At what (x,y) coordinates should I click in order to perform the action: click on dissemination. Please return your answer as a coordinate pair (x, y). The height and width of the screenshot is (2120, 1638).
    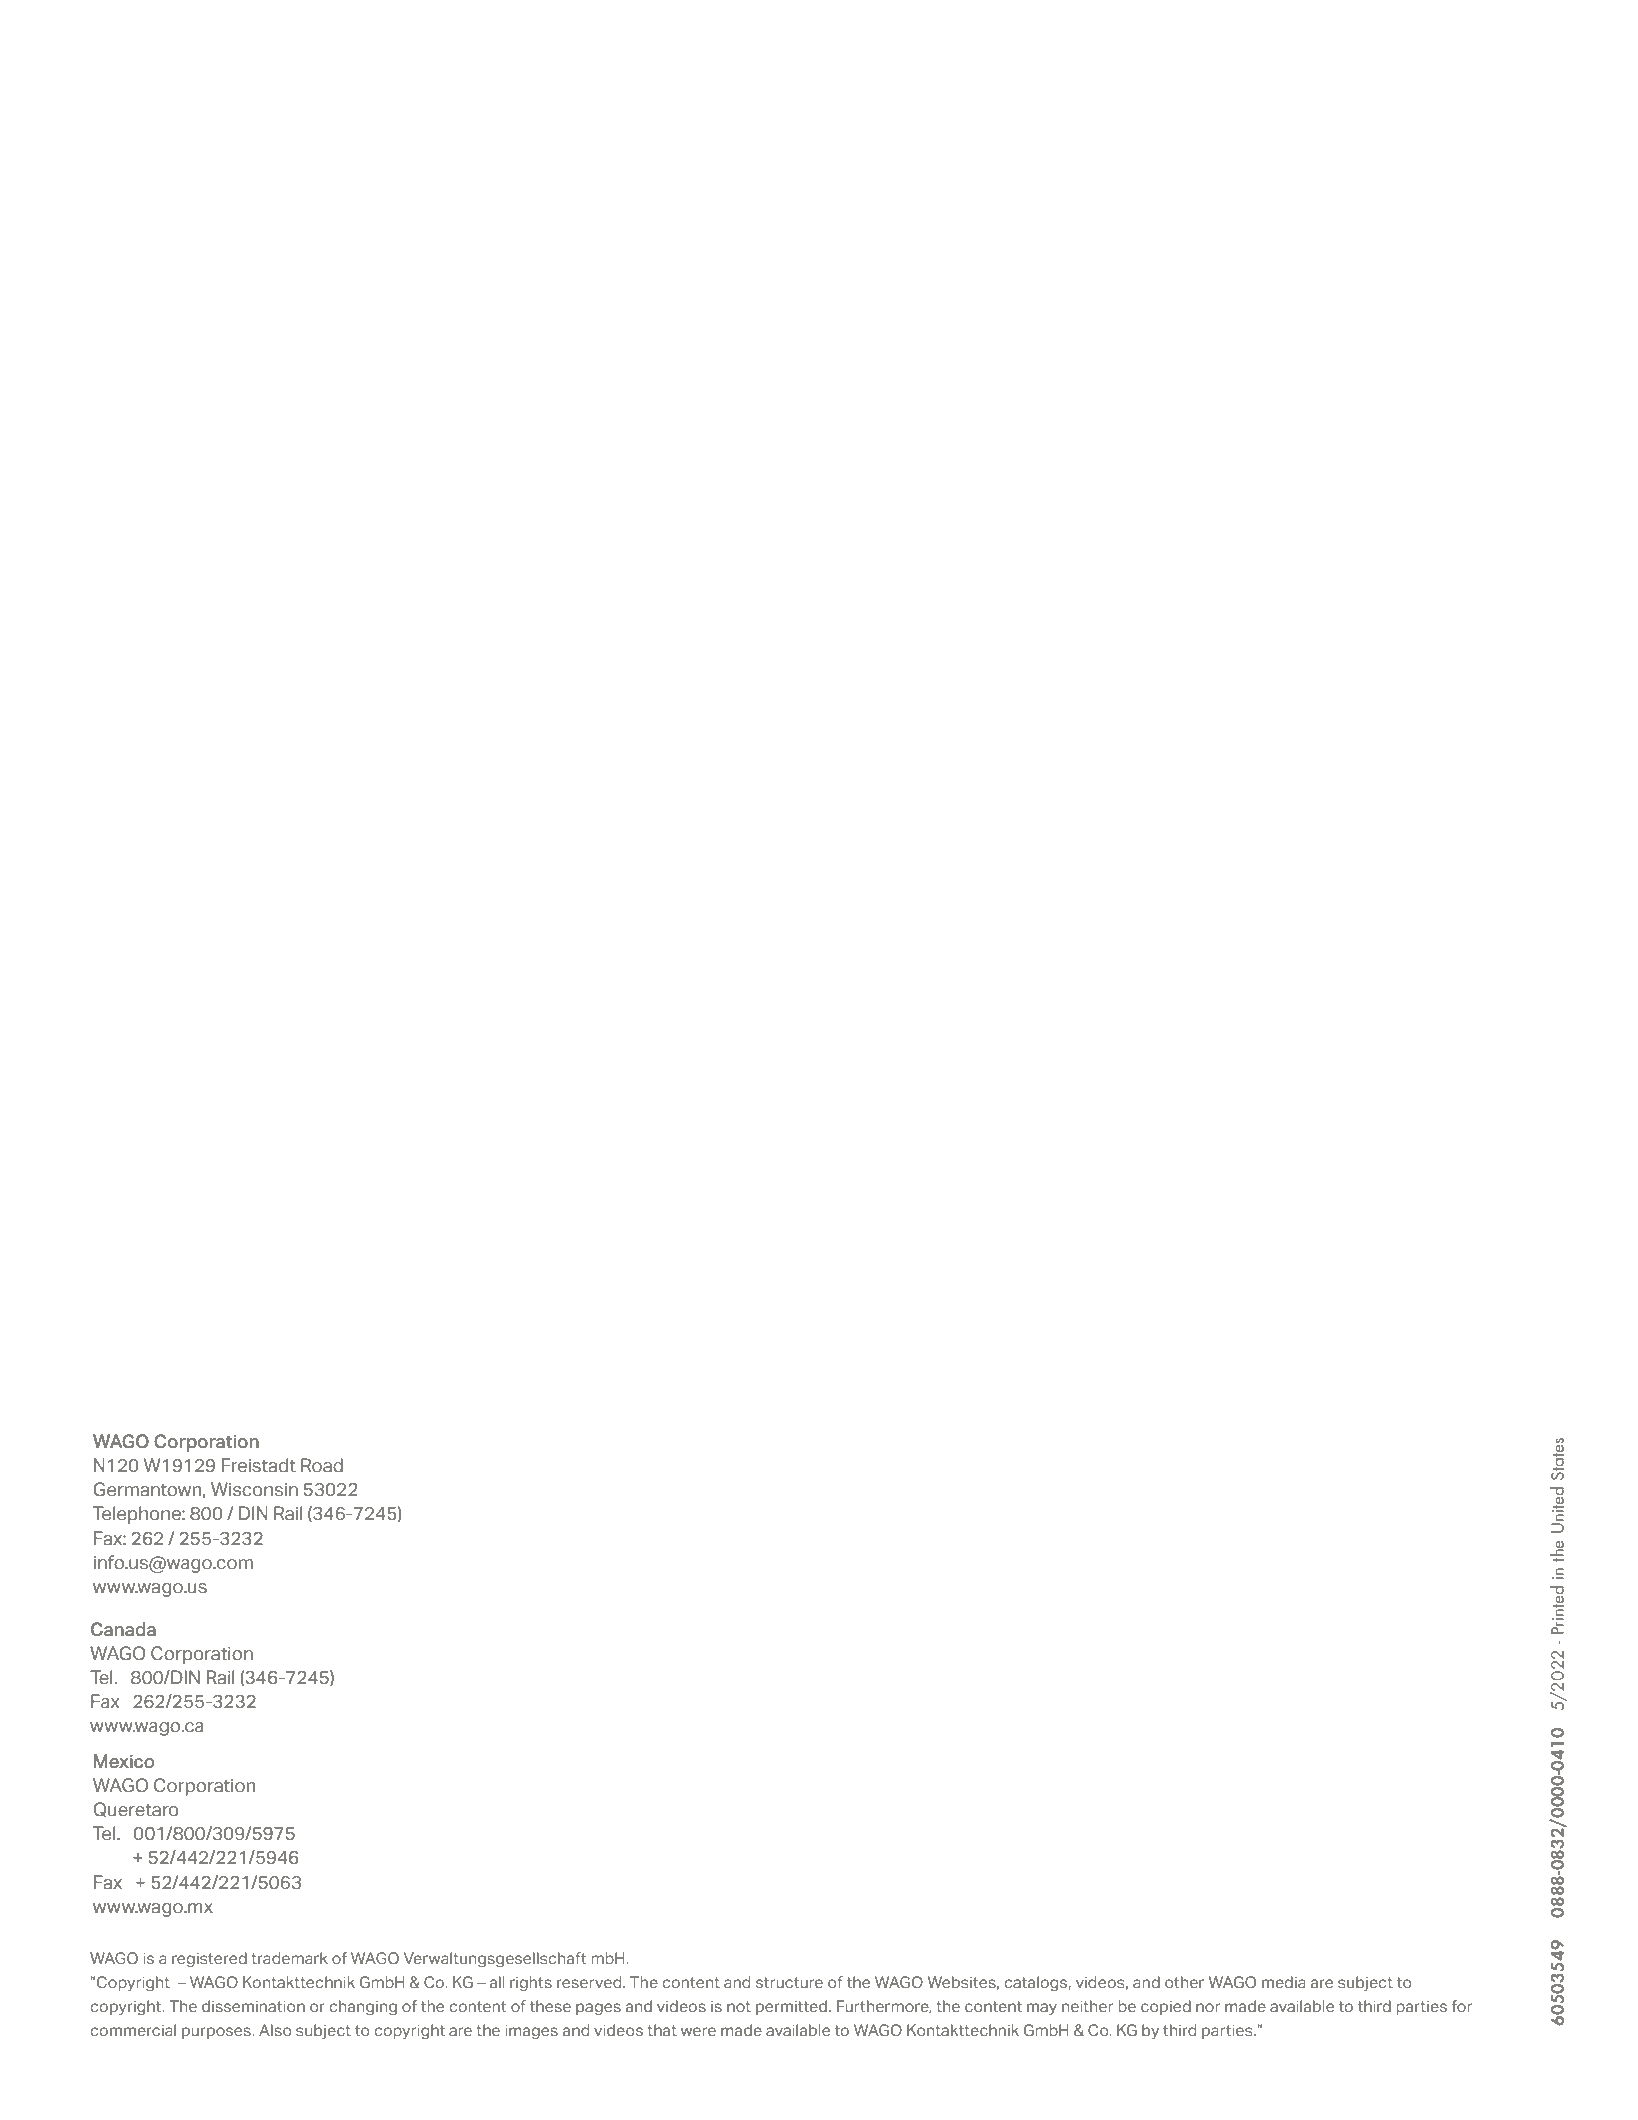
    Looking at the image, I should click on (253, 2006).
